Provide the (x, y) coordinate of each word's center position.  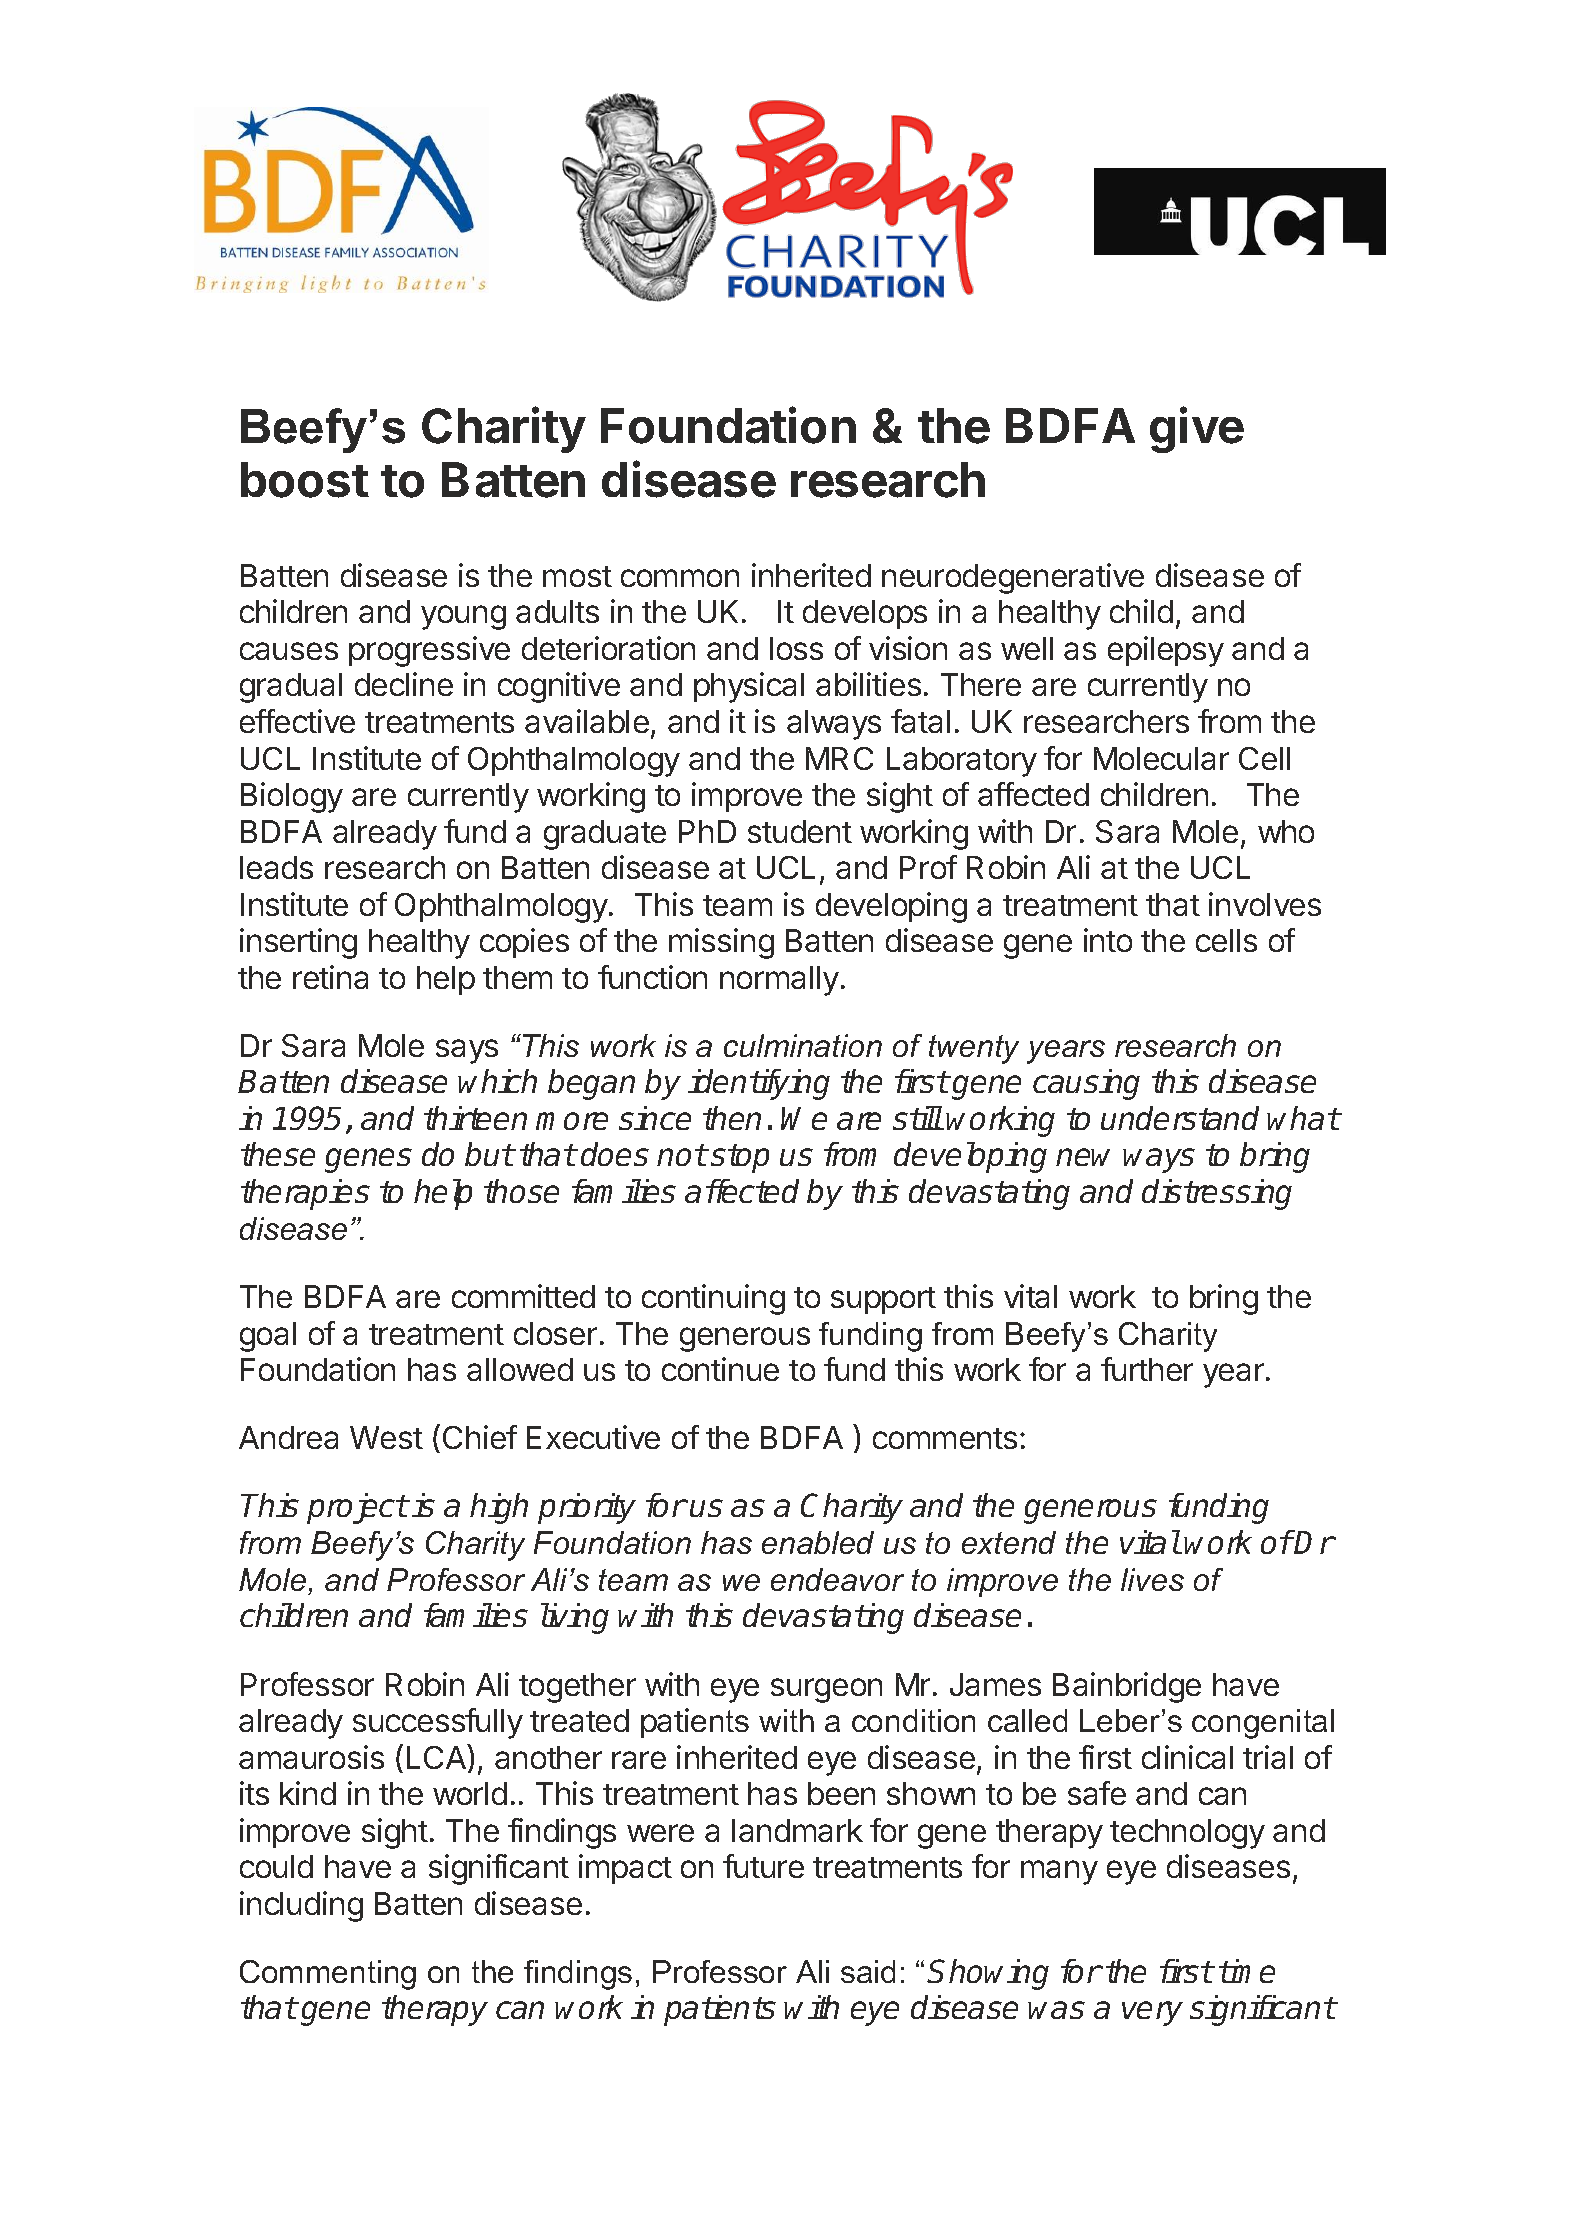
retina (330, 977)
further (1147, 1369)
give (1197, 429)
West (386, 1437)
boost (305, 480)
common (680, 578)
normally (779, 981)
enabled (818, 1542)
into (1108, 940)
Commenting (328, 1975)
